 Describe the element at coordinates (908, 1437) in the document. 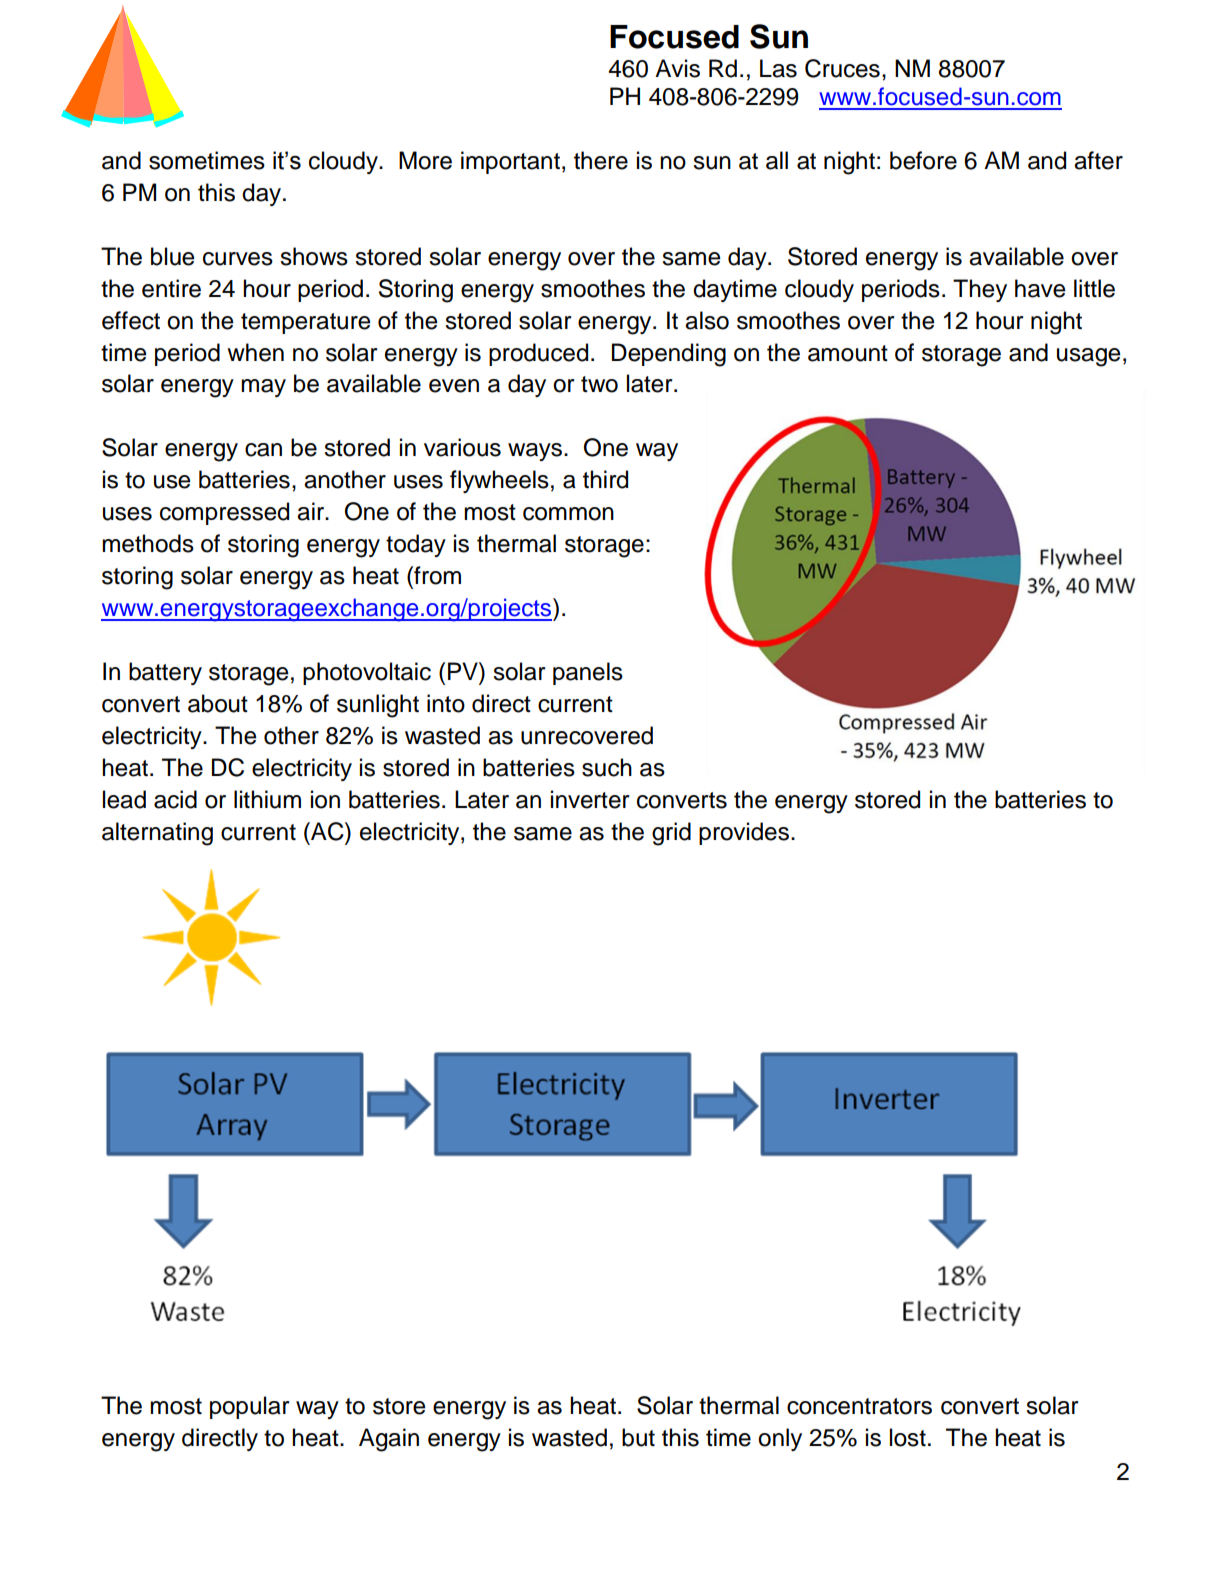

I see `lost` at that location.
